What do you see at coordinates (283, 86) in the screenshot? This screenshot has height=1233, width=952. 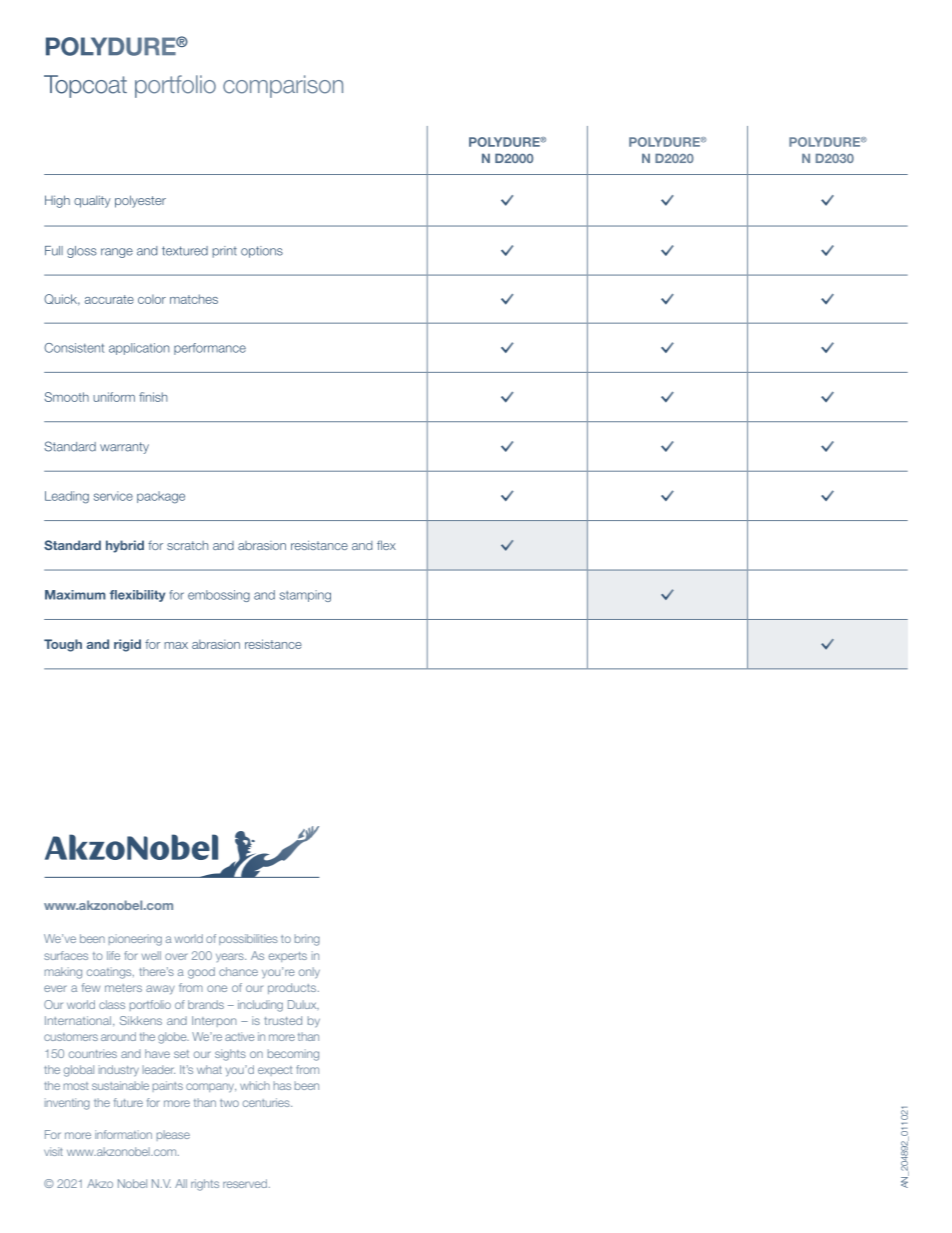 I see `comparison` at bounding box center [283, 86].
